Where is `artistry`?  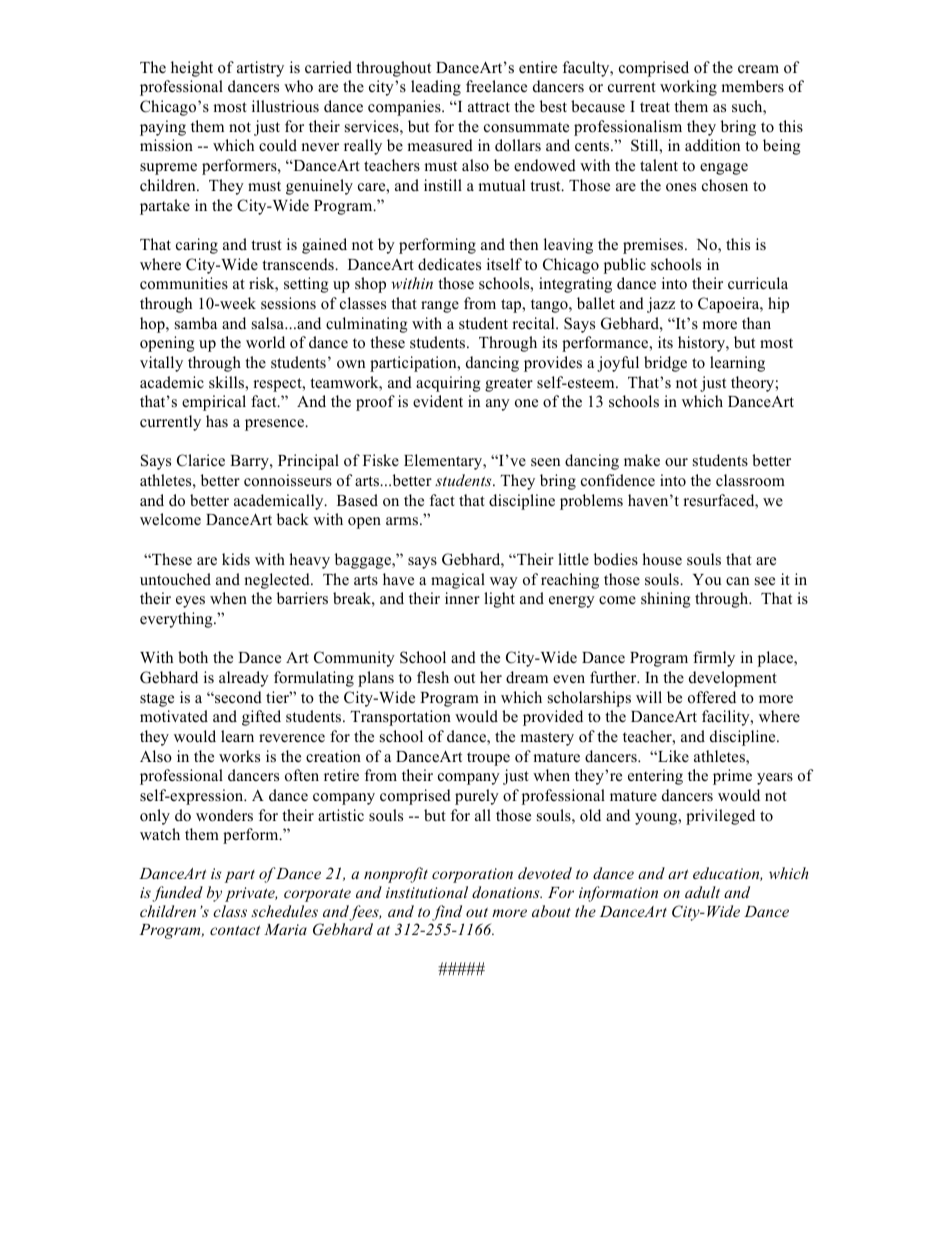 artistry is located at coordinates (260, 69).
